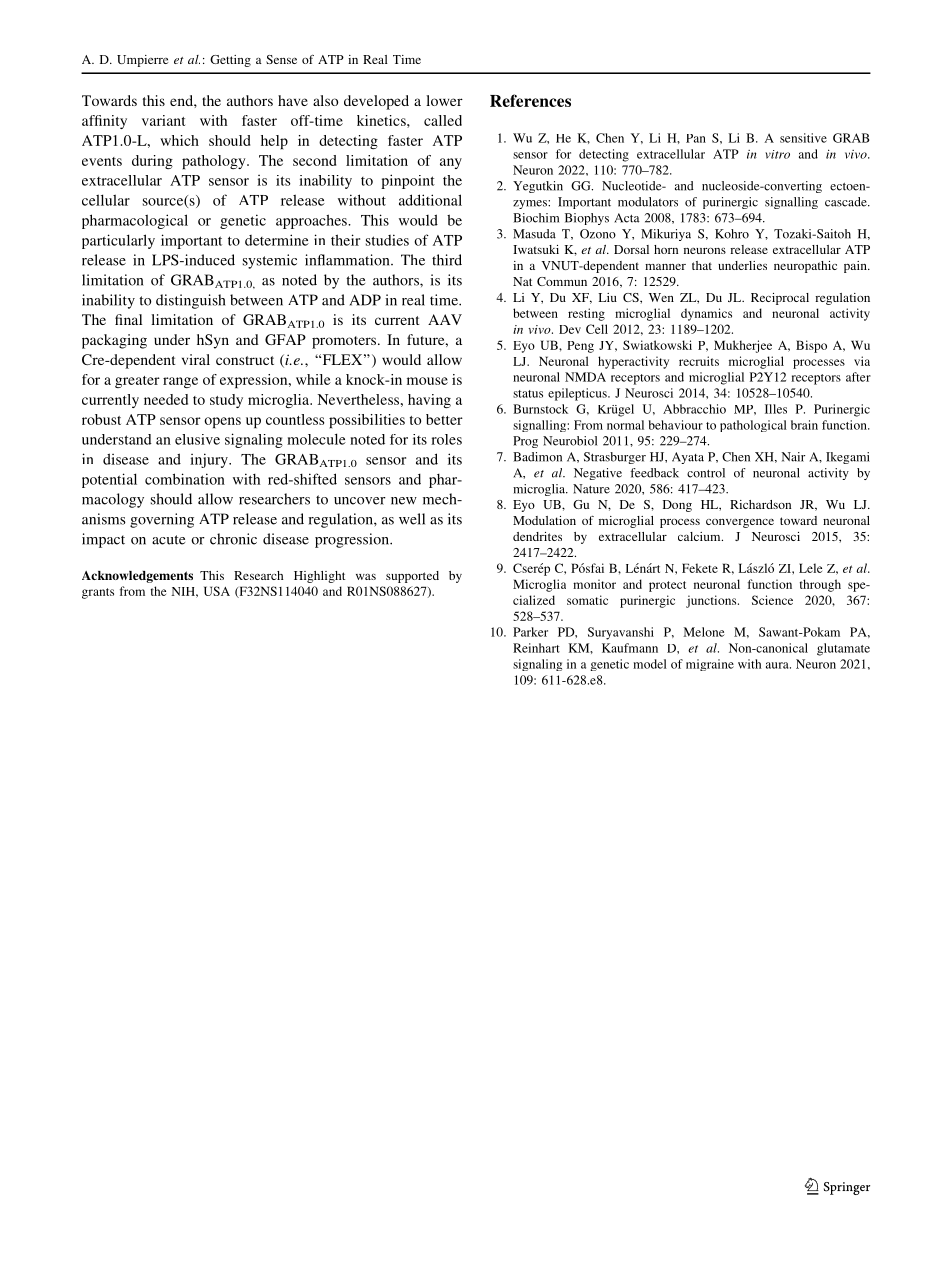 The image size is (952, 1265). I want to click on lower, so click(444, 100).
